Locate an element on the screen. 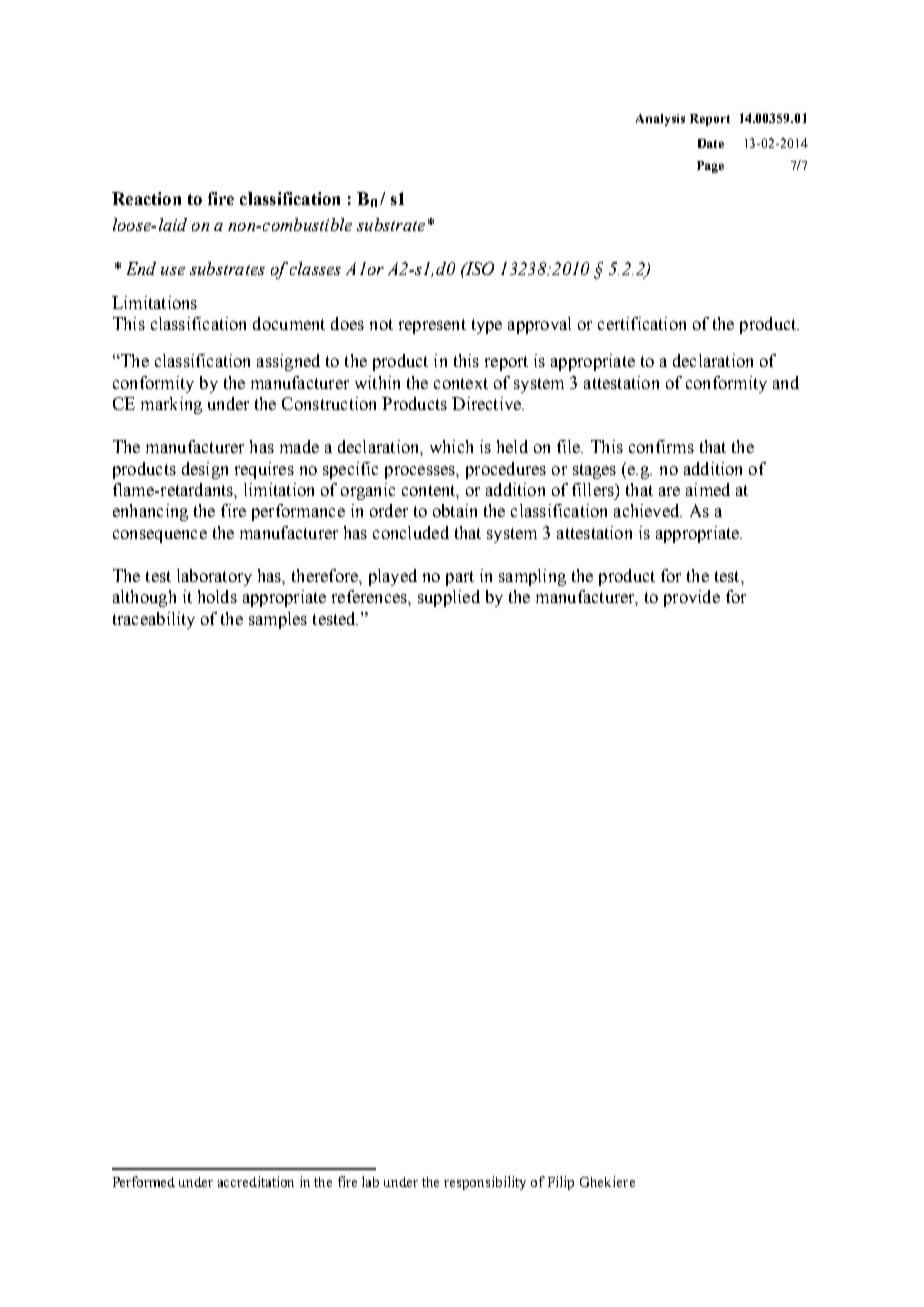  accreditation is located at coordinates (256, 1181).
